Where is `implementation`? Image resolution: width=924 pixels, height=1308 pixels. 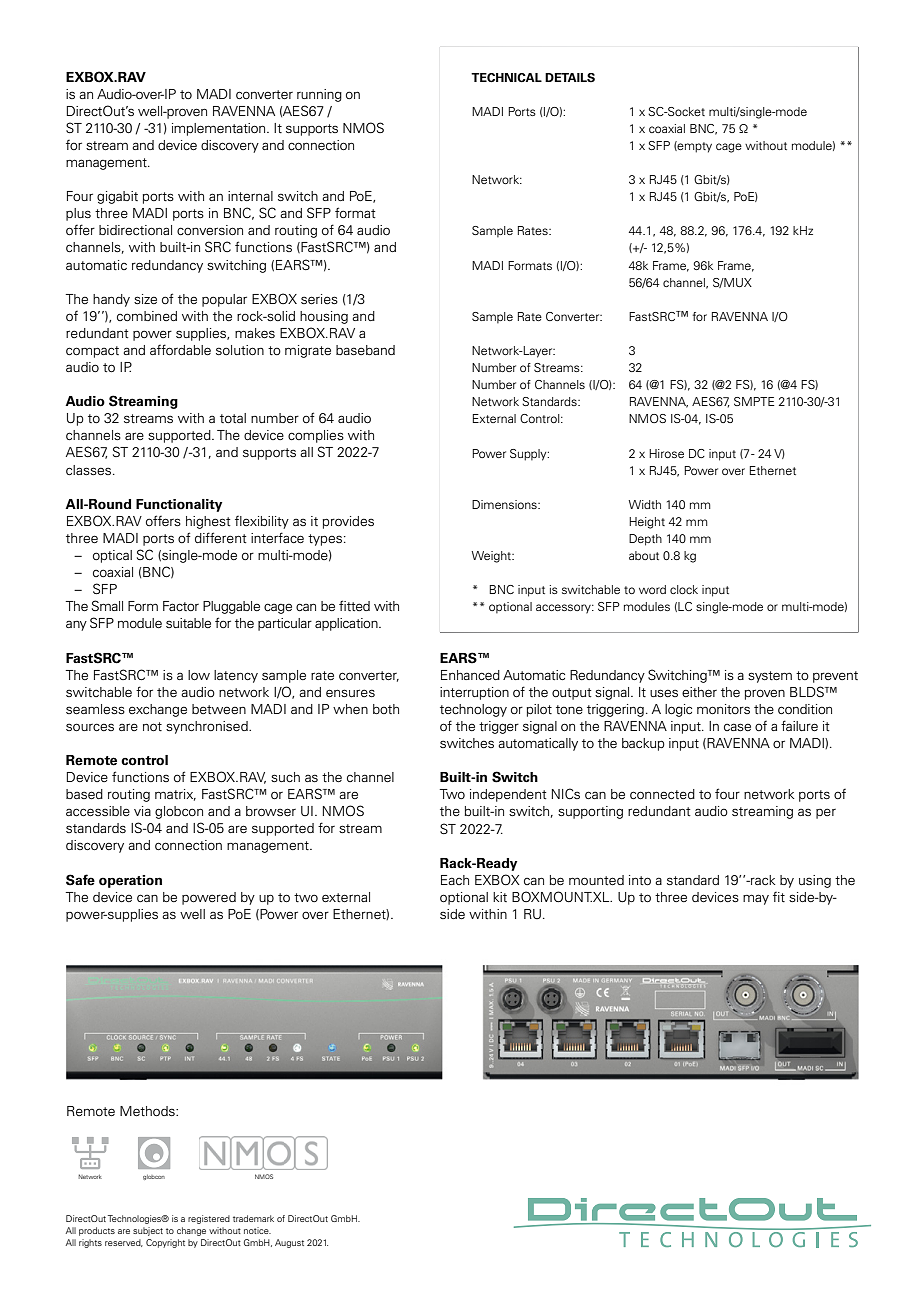 implementation is located at coordinates (220, 129).
